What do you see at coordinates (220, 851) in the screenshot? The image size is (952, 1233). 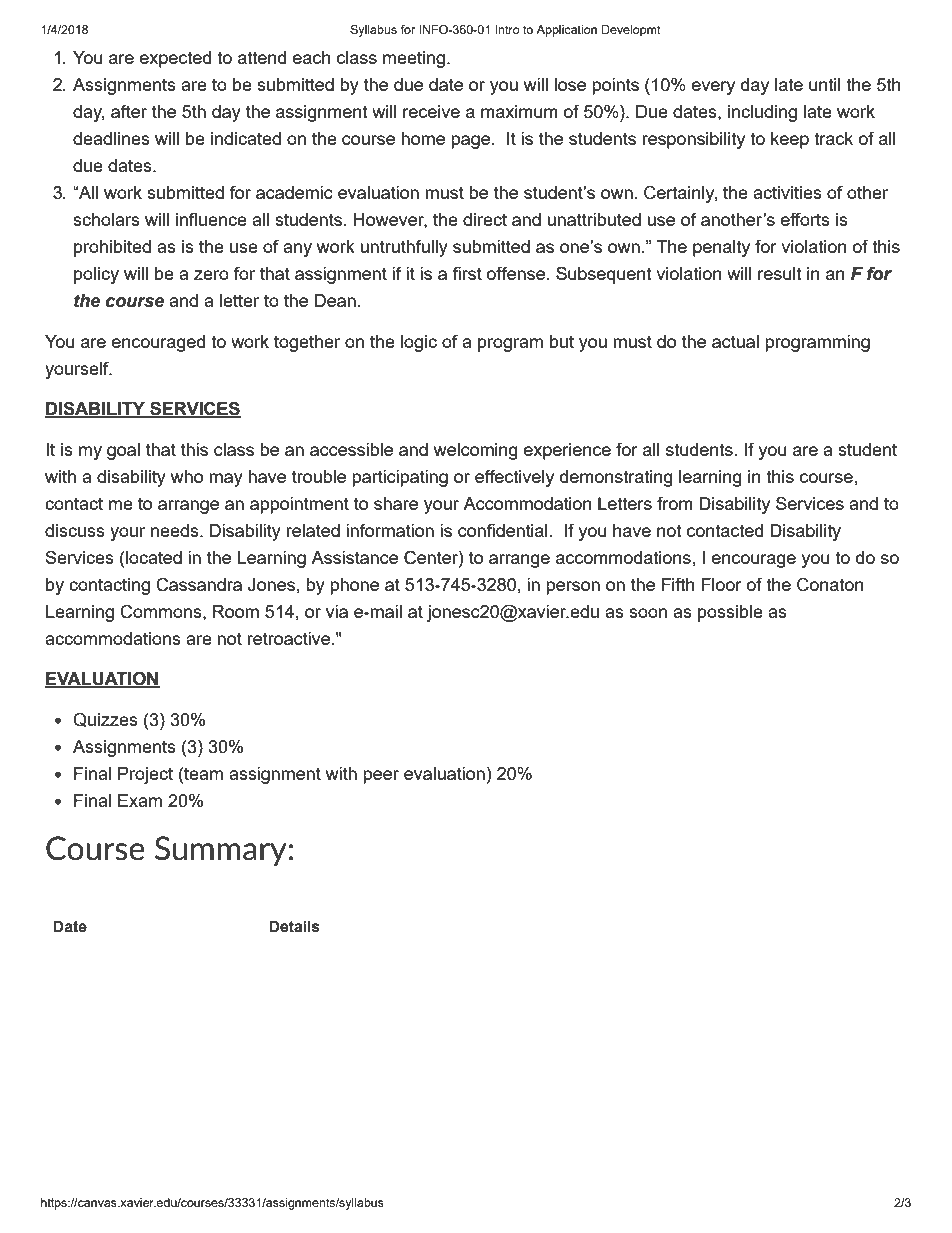 I see `Summary` at bounding box center [220, 851].
